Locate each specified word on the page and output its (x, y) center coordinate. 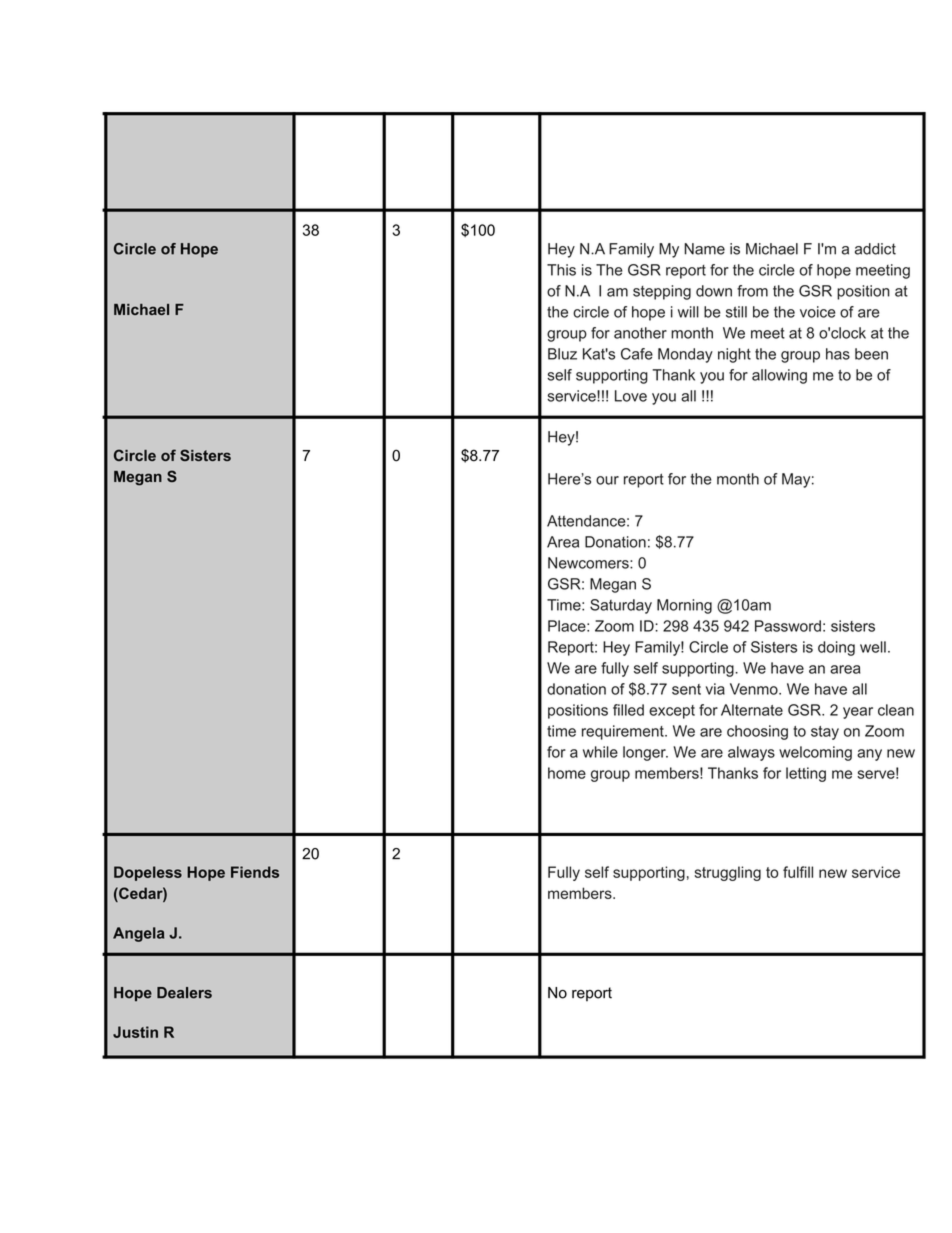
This (561, 270)
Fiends (255, 872)
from (752, 291)
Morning (684, 606)
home (567, 773)
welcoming (815, 753)
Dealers (184, 993)
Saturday (621, 606)
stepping (662, 292)
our (607, 480)
